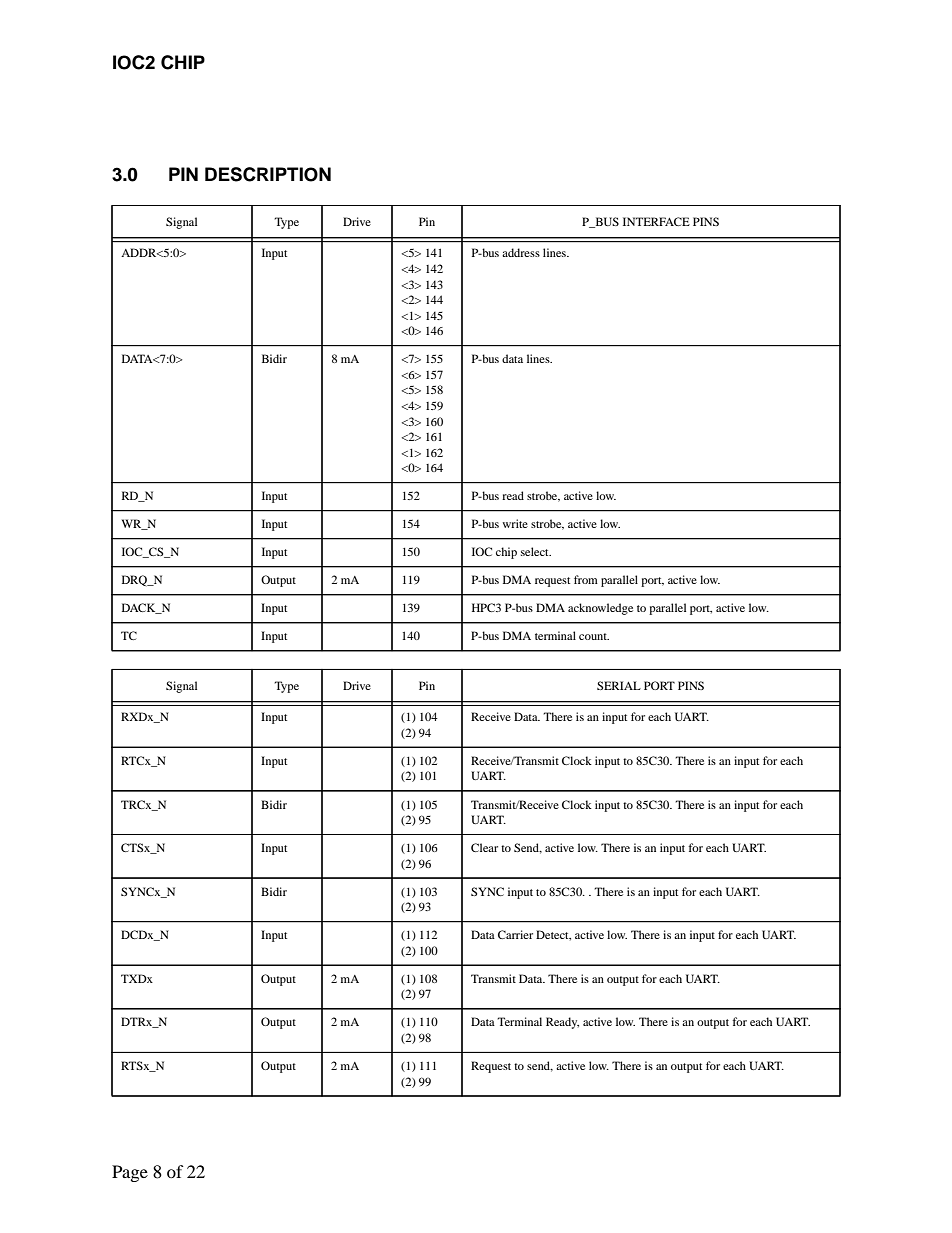  I want to click on select, so click(536, 551).
